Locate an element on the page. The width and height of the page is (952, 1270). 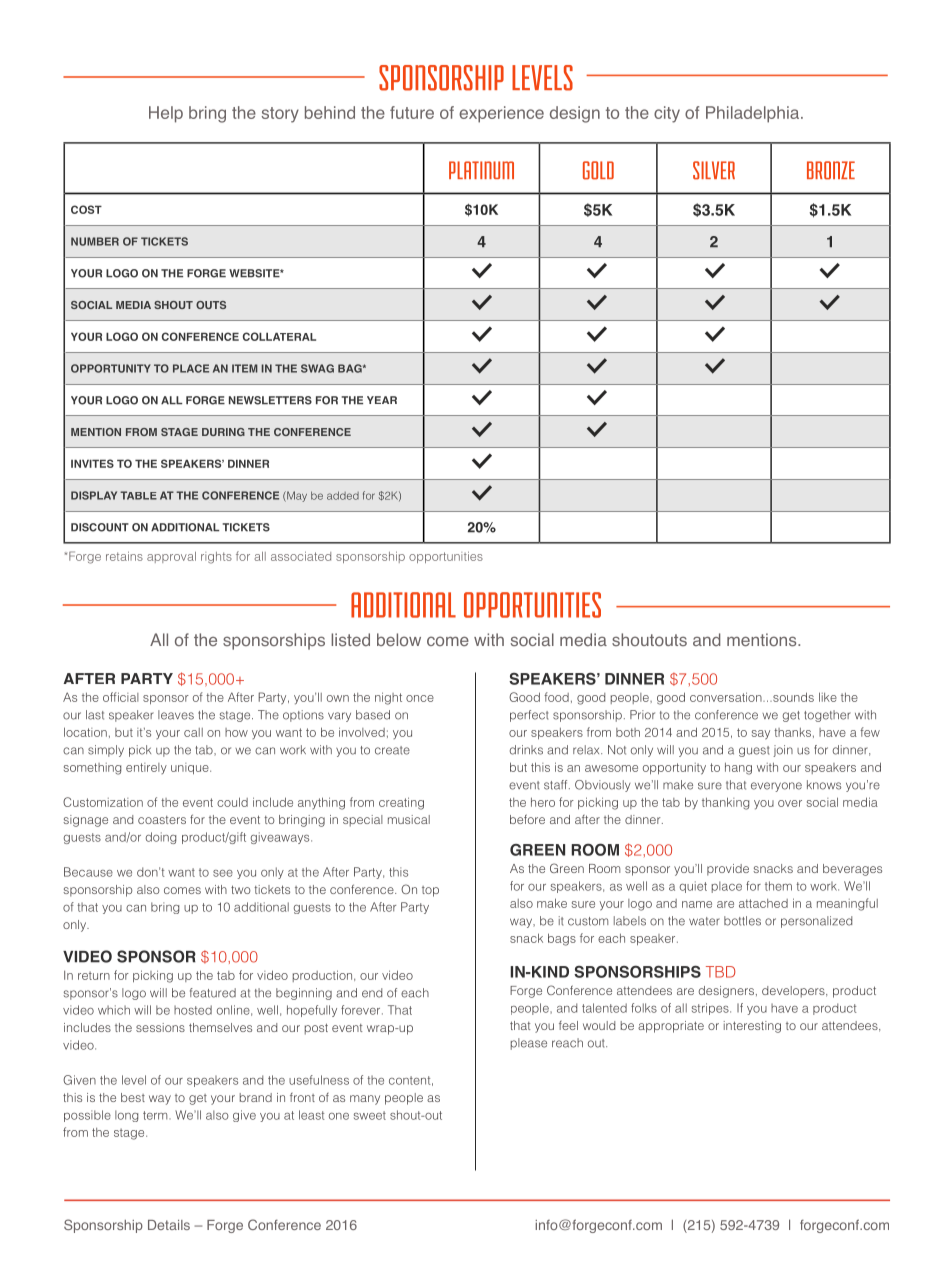
sweet is located at coordinates (370, 1115).
